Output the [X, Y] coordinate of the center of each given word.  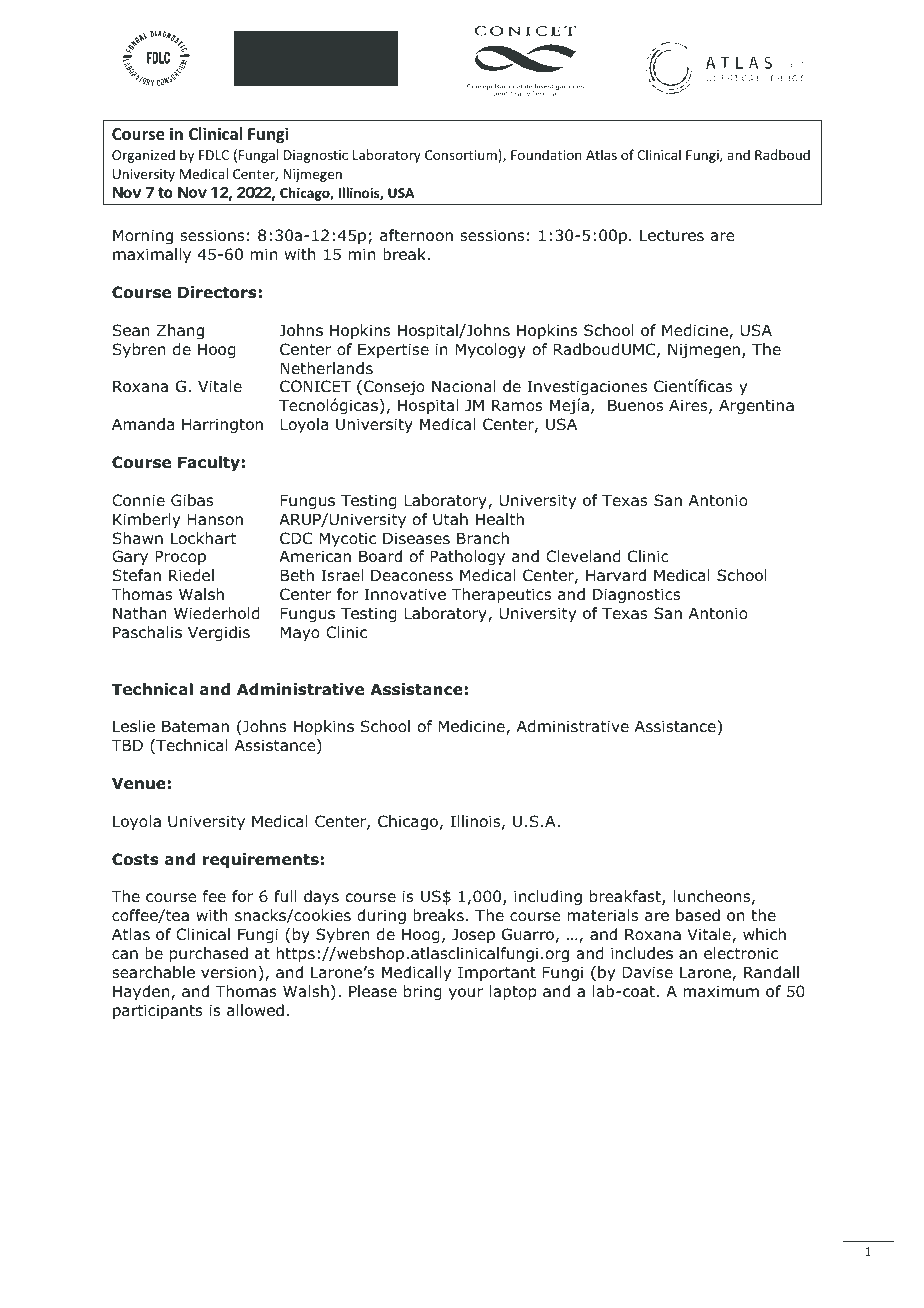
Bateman [195, 726]
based [698, 915]
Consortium [461, 155]
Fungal [258, 156]
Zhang [180, 331]
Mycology [490, 350]
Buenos [635, 405]
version [228, 972]
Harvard [616, 575]
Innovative [405, 594]
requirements [261, 860]
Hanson [215, 519]
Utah [450, 519]
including [548, 897]
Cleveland [583, 556]
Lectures [672, 235]
